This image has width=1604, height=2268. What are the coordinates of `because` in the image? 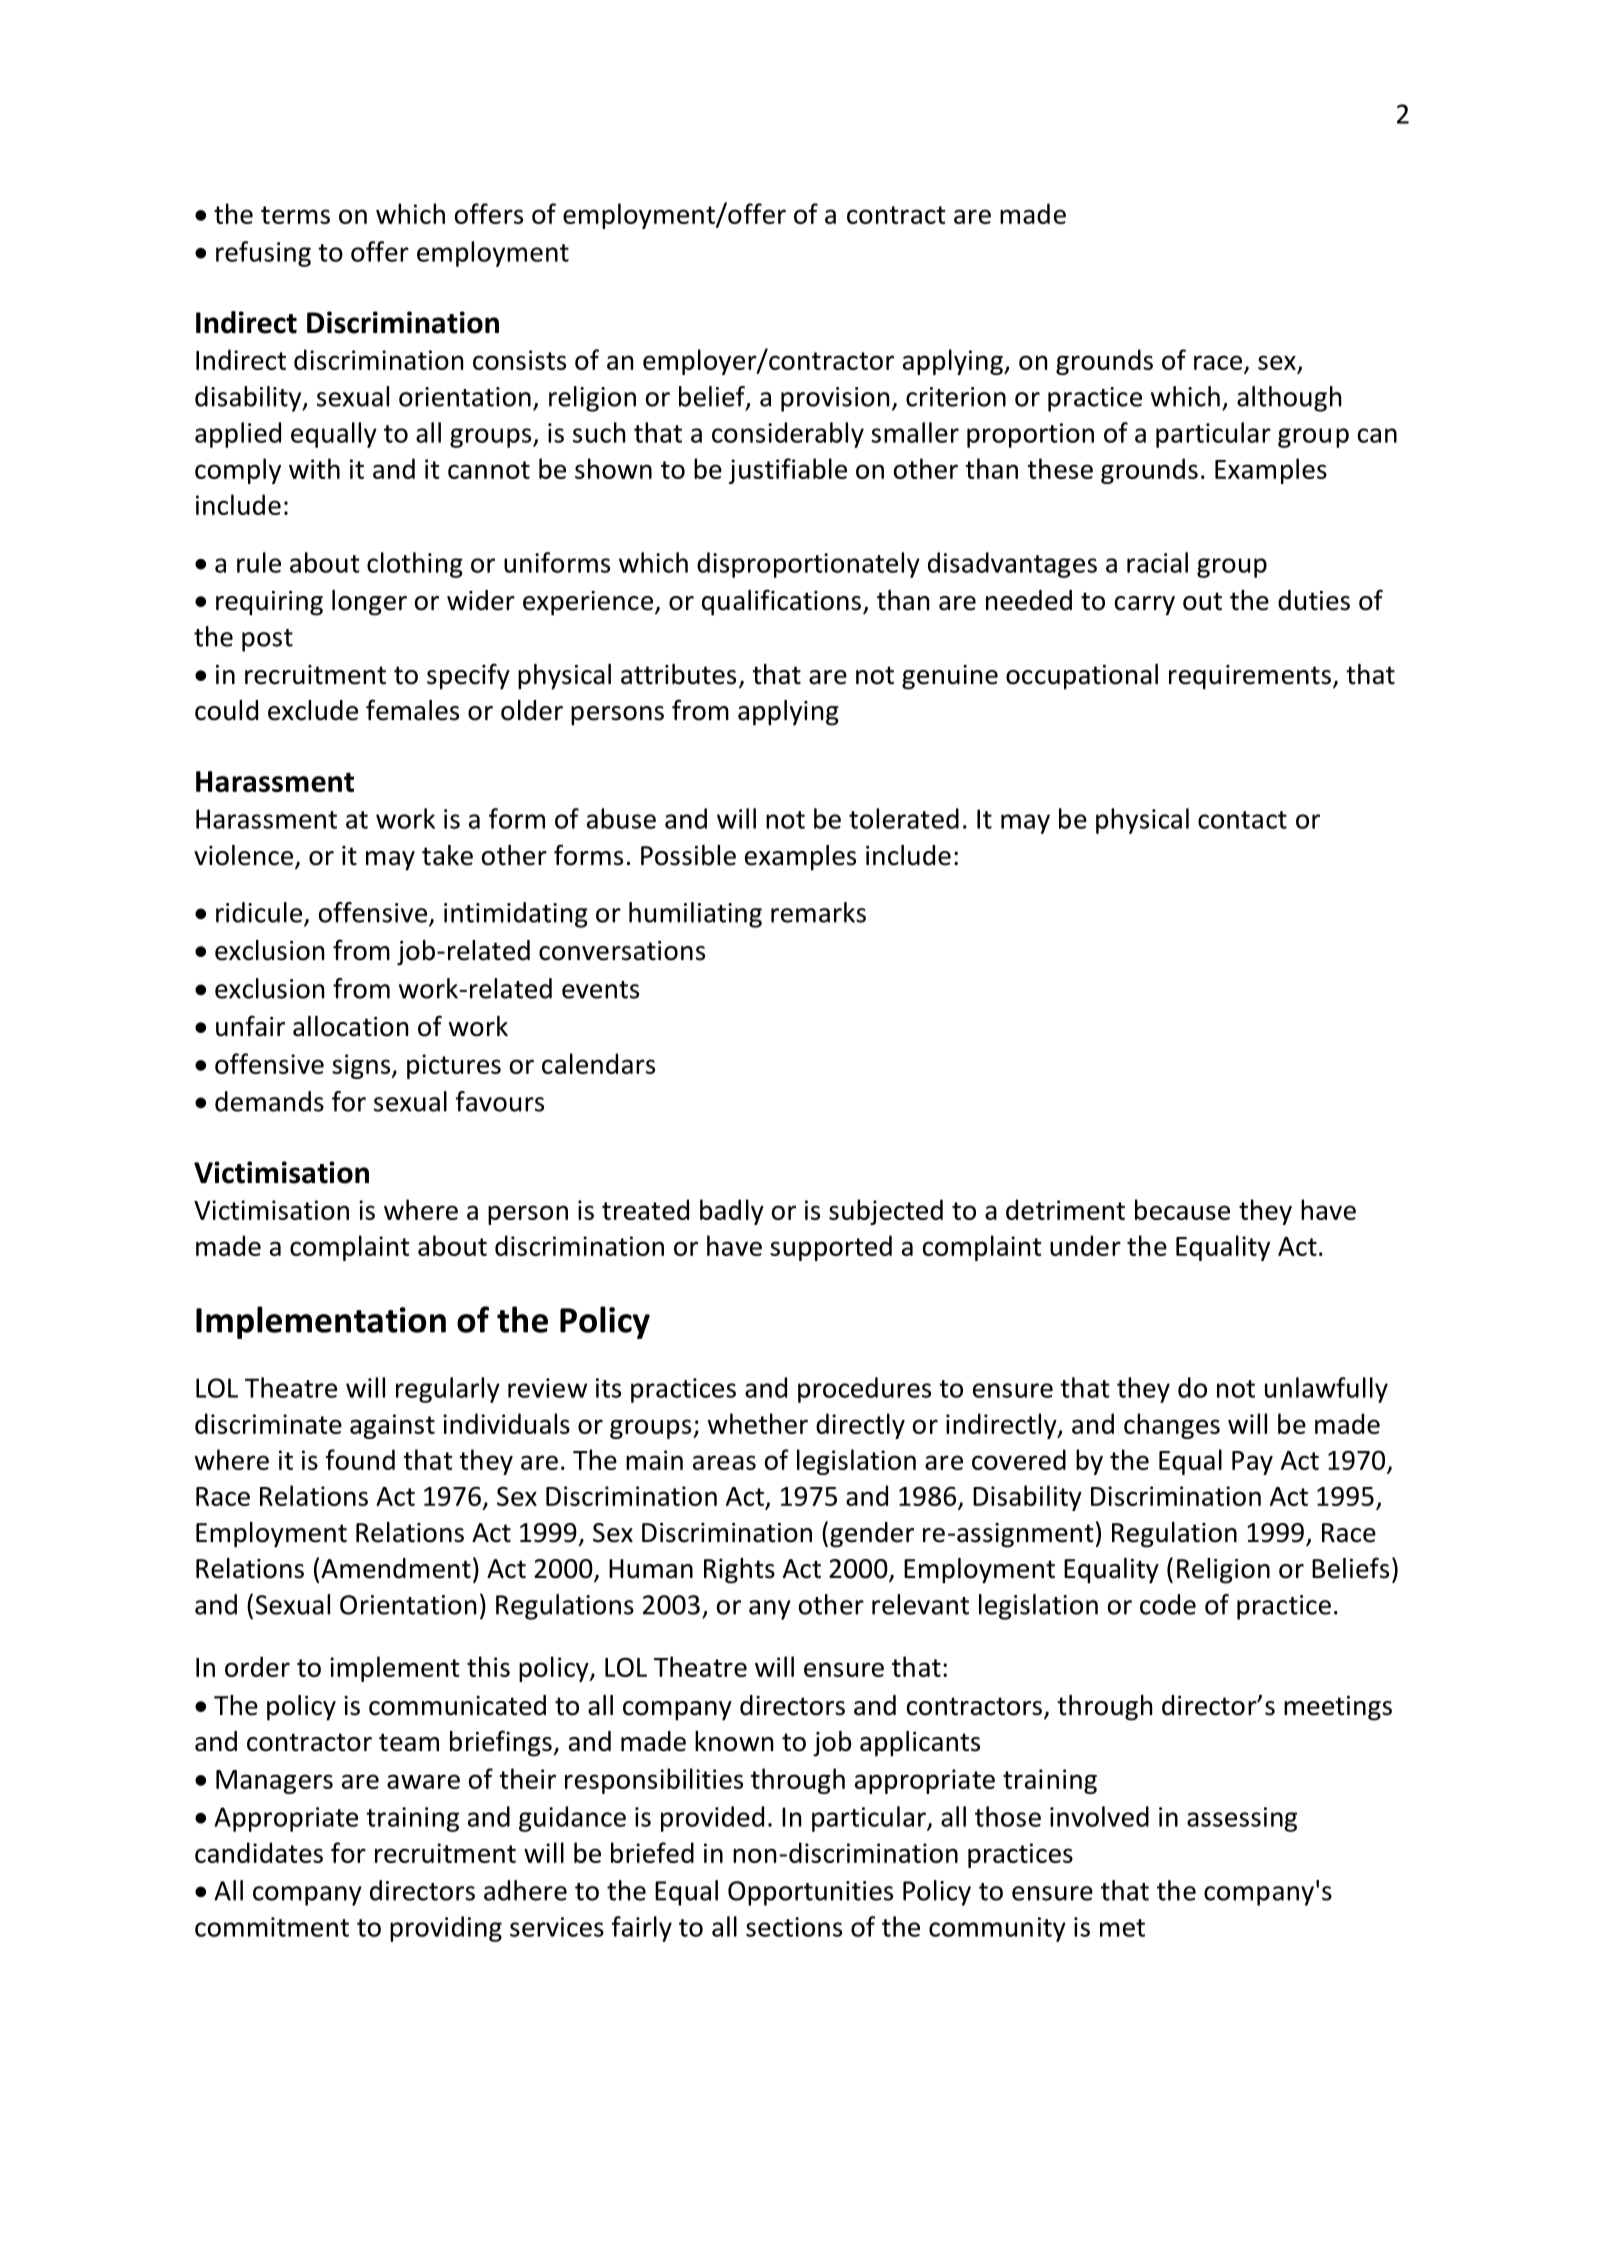 It's located at (1182, 1209).
